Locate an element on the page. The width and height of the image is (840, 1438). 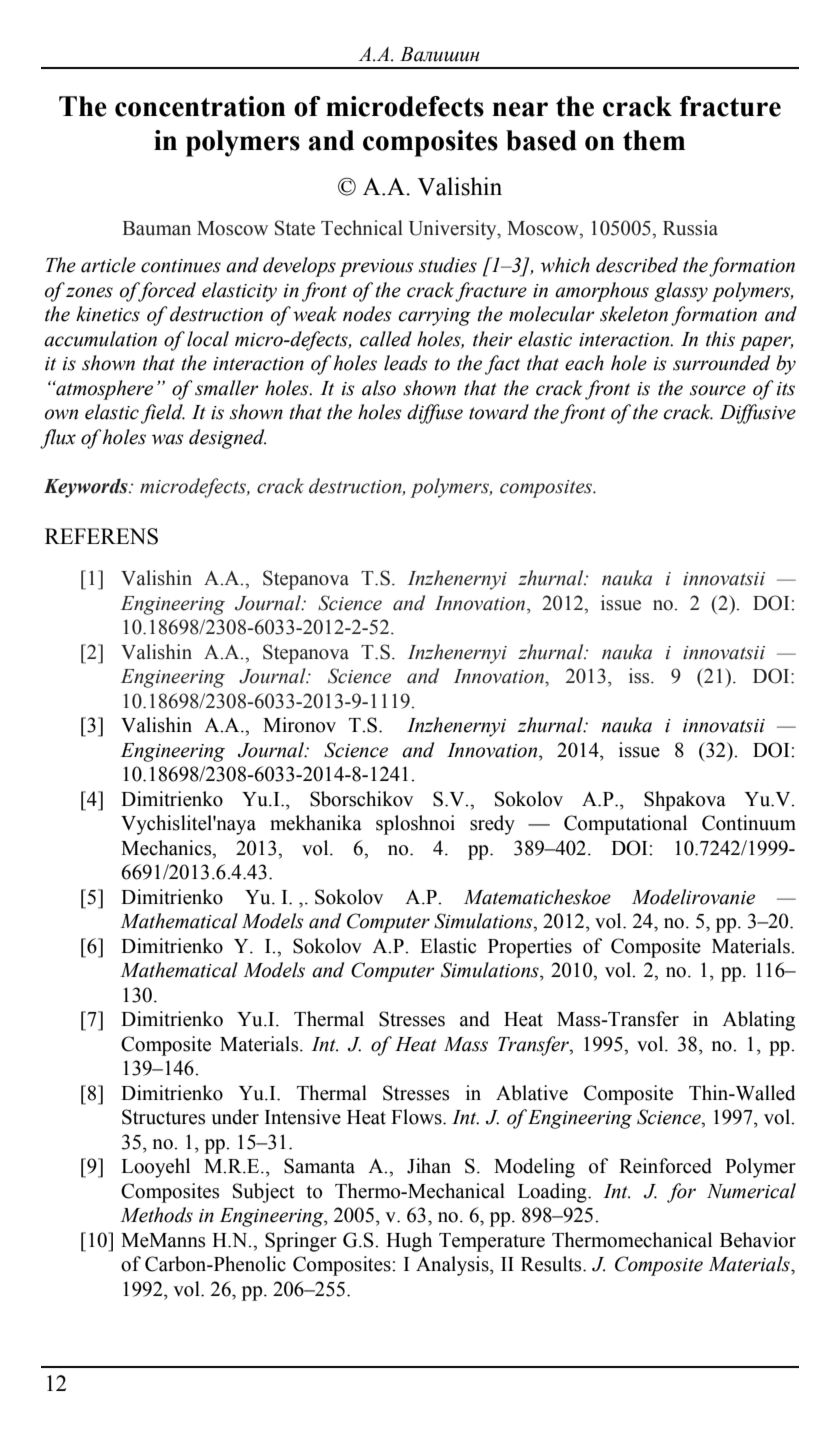
Russia is located at coordinates (690, 228).
